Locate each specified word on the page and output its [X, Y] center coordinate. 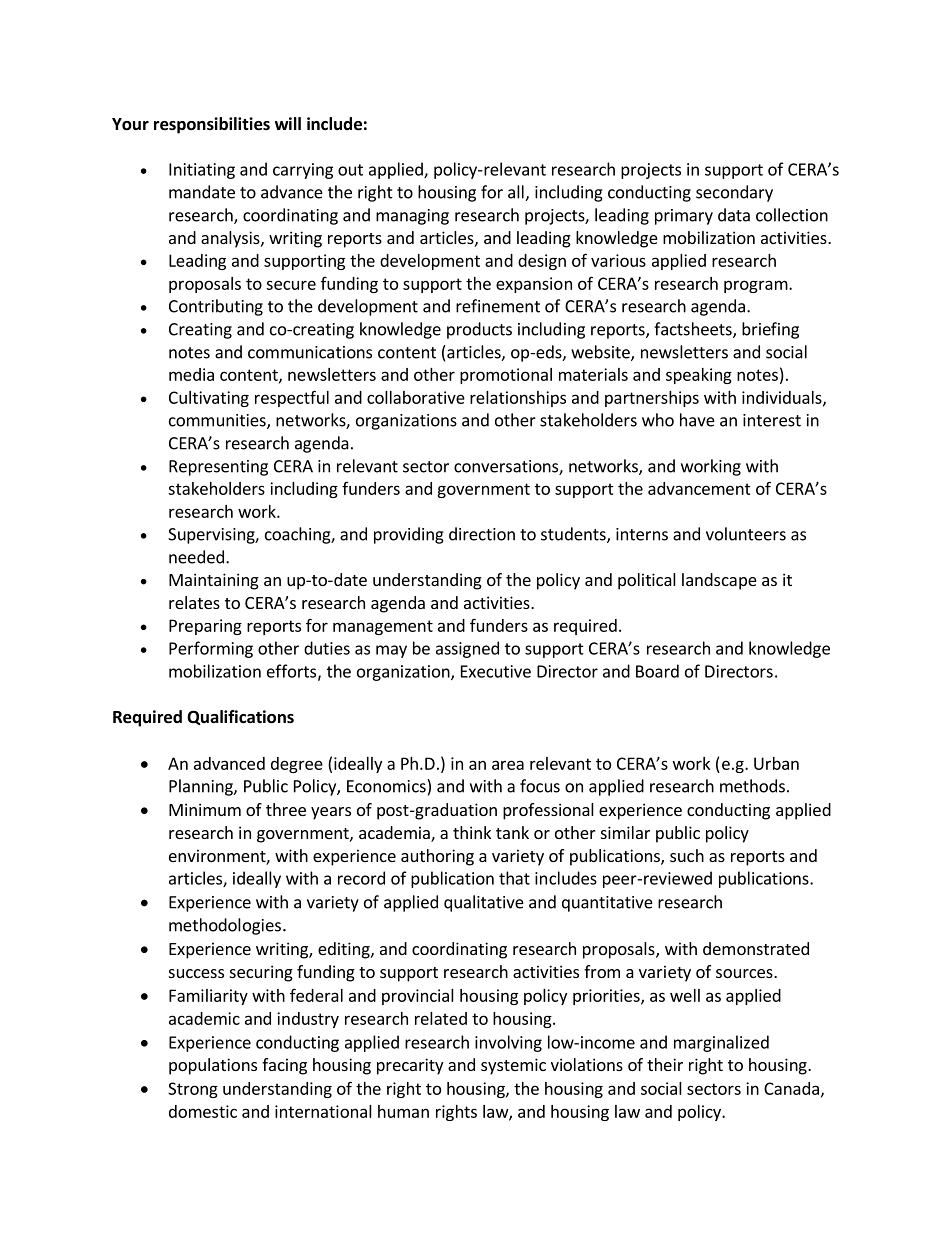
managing [412, 217]
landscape [719, 581]
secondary [734, 193]
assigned [467, 649]
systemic [513, 1066]
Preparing [205, 627]
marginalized [721, 1043]
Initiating [202, 171]
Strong [193, 1090]
